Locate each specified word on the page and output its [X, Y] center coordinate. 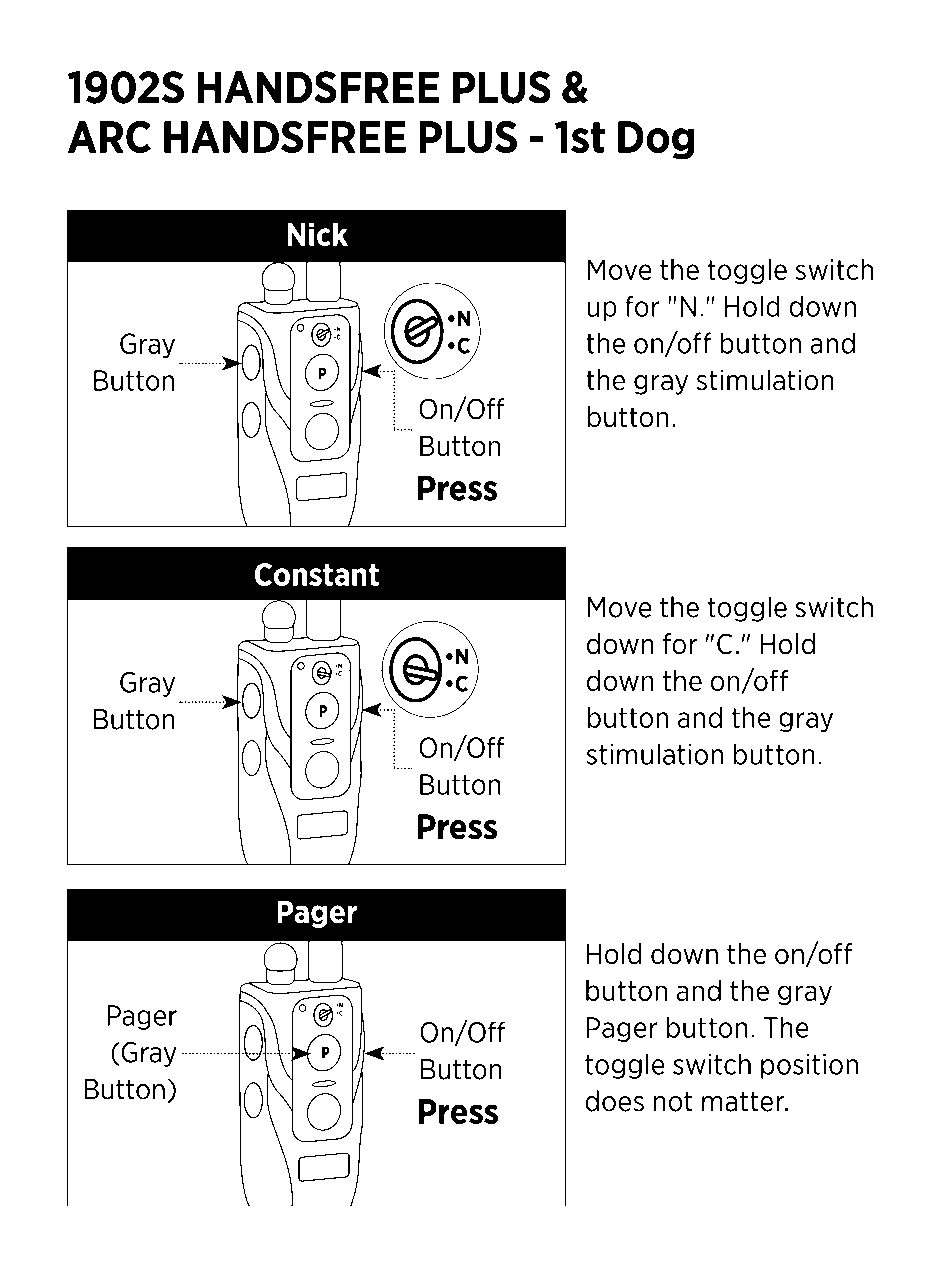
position [809, 1066]
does [614, 1101]
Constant [316, 574]
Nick [317, 234]
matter [744, 1102]
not [673, 1102]
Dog [656, 140]
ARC [109, 137]
